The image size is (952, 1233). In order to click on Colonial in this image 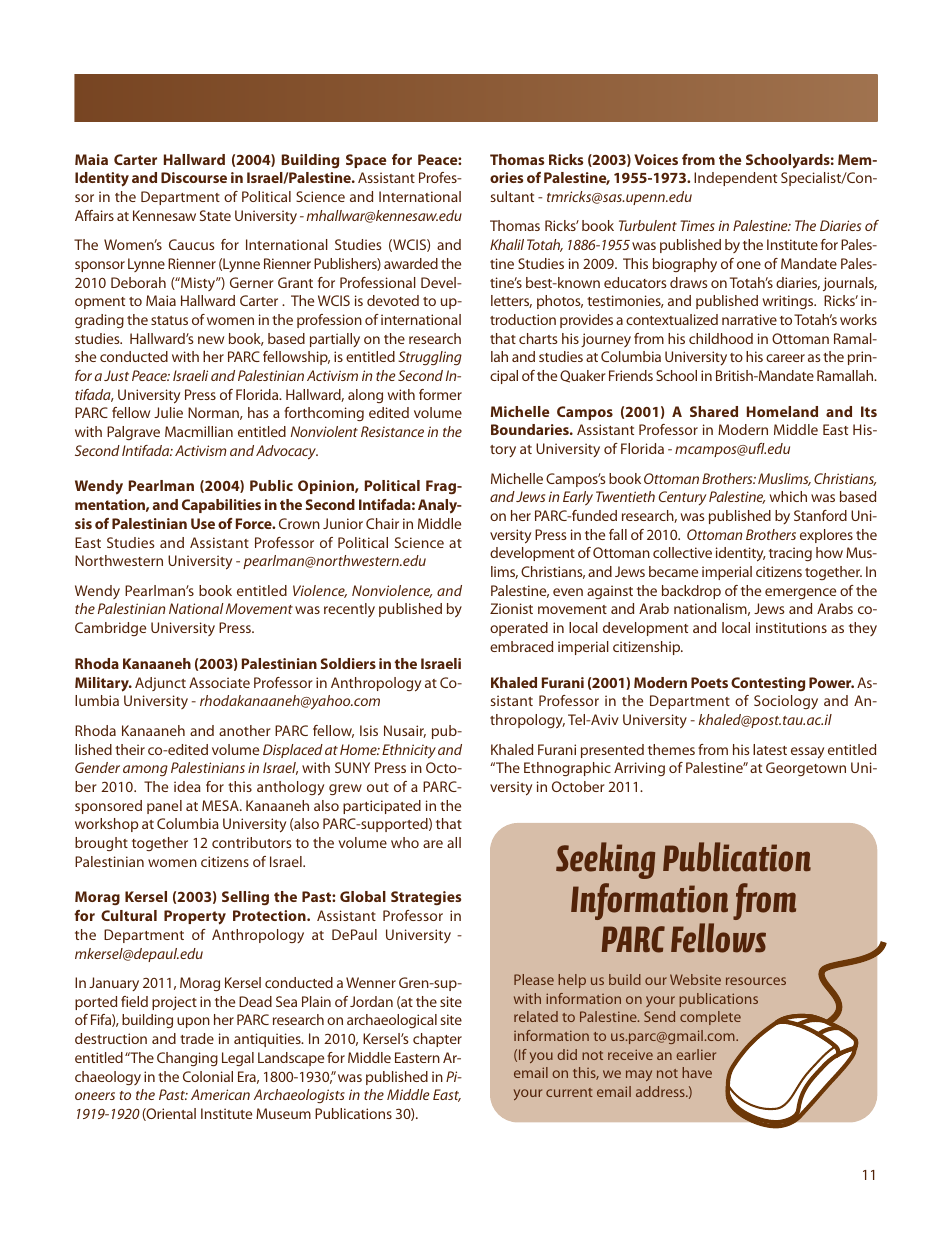, I will do `click(208, 1076)`.
